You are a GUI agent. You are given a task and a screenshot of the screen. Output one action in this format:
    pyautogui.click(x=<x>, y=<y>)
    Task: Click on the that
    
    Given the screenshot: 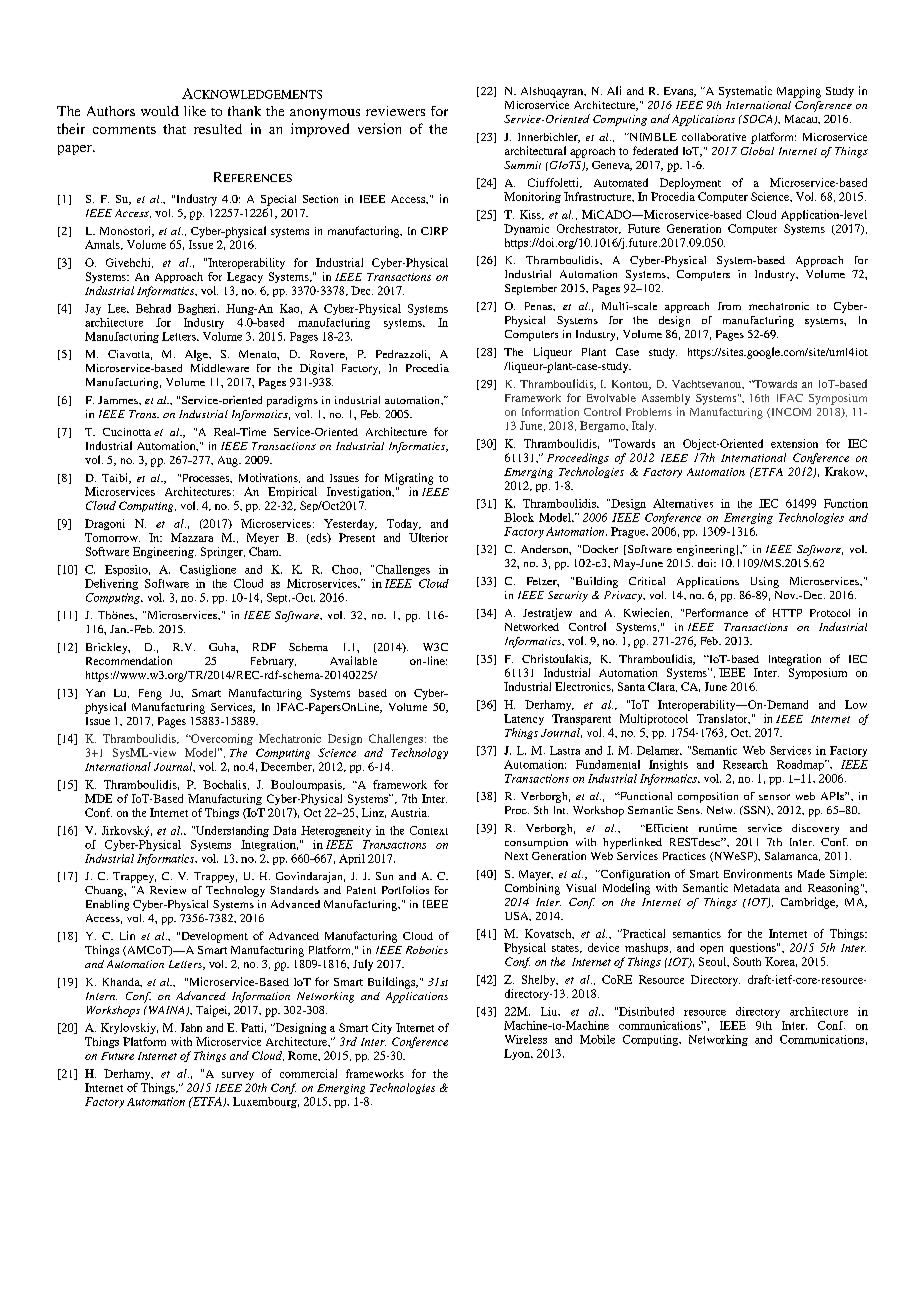 What is the action you would take?
    pyautogui.click(x=174, y=129)
